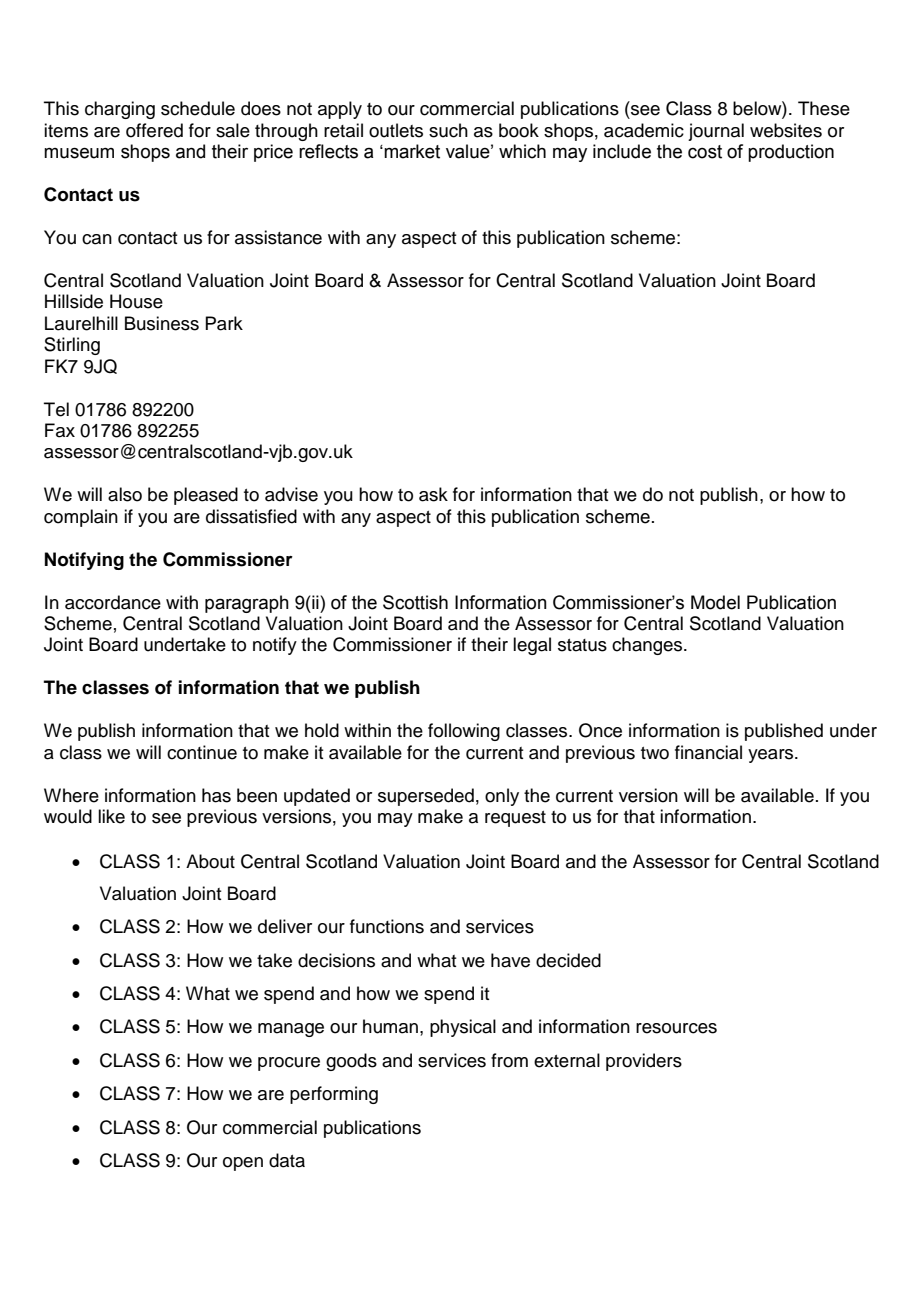  Describe the element at coordinates (448, 130) in the image. I see `such` at that location.
